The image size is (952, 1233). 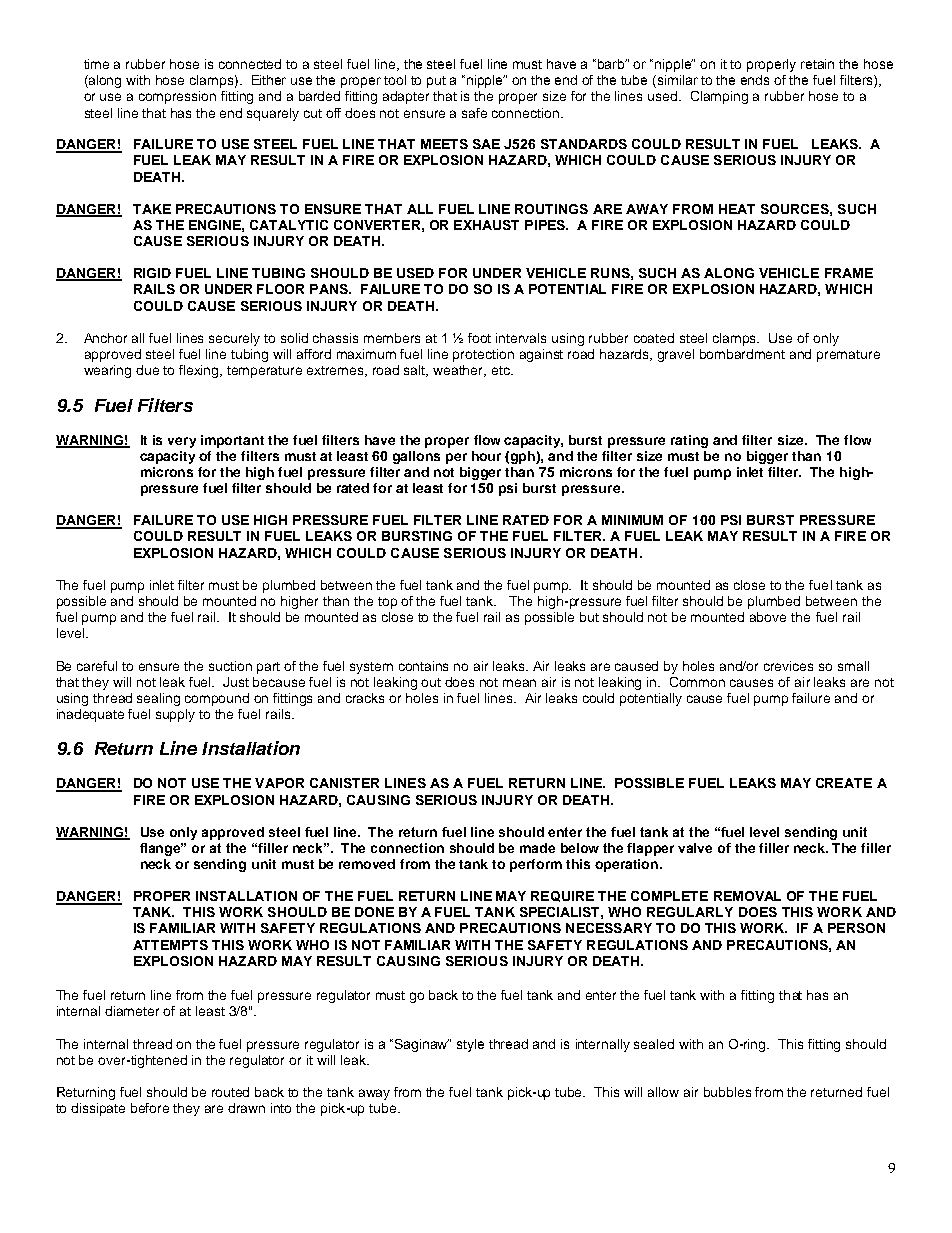 I want to click on supply, so click(x=175, y=715).
